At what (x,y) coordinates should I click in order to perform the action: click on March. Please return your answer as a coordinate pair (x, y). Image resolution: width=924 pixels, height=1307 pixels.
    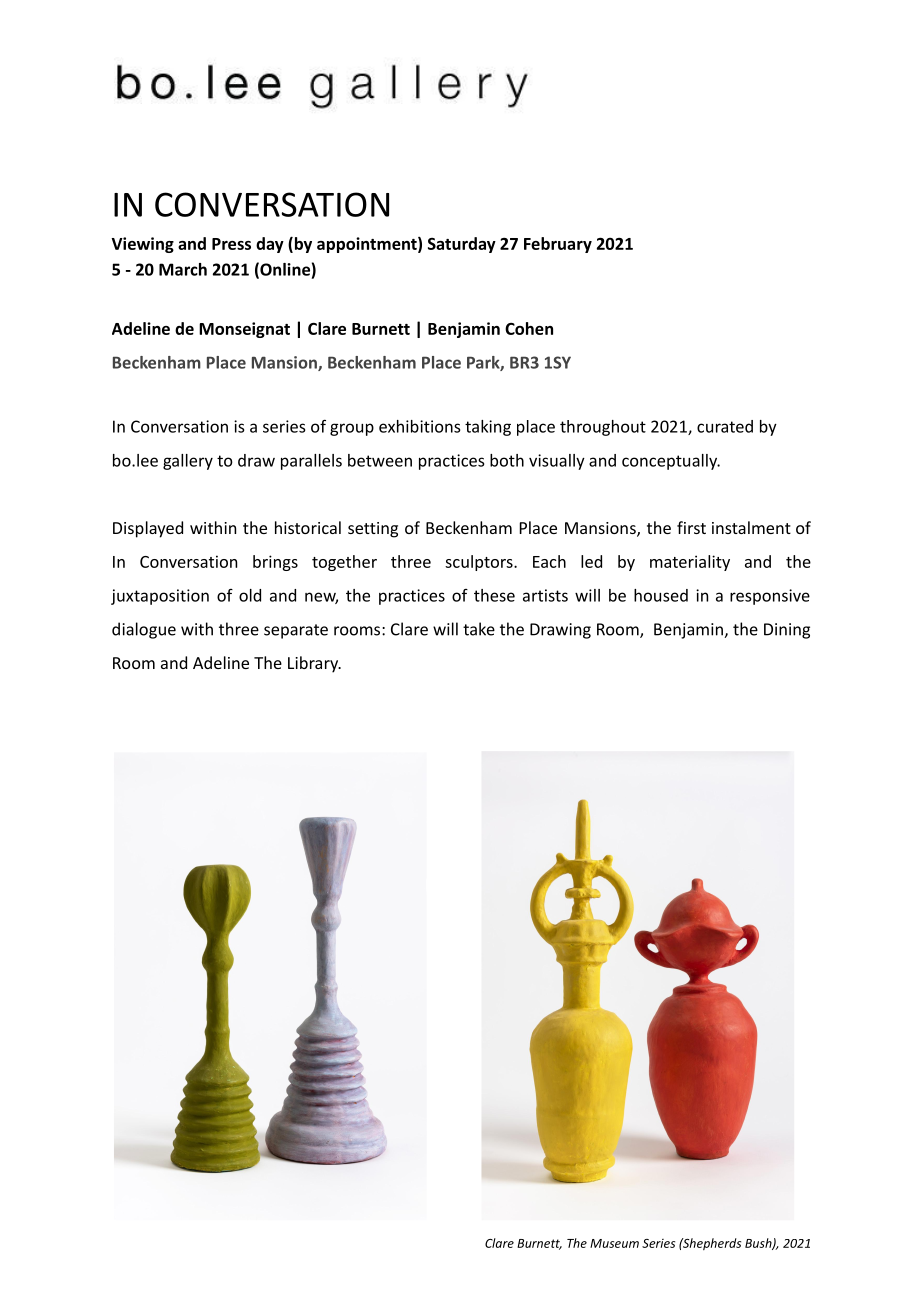
    Looking at the image, I should click on (183, 269).
